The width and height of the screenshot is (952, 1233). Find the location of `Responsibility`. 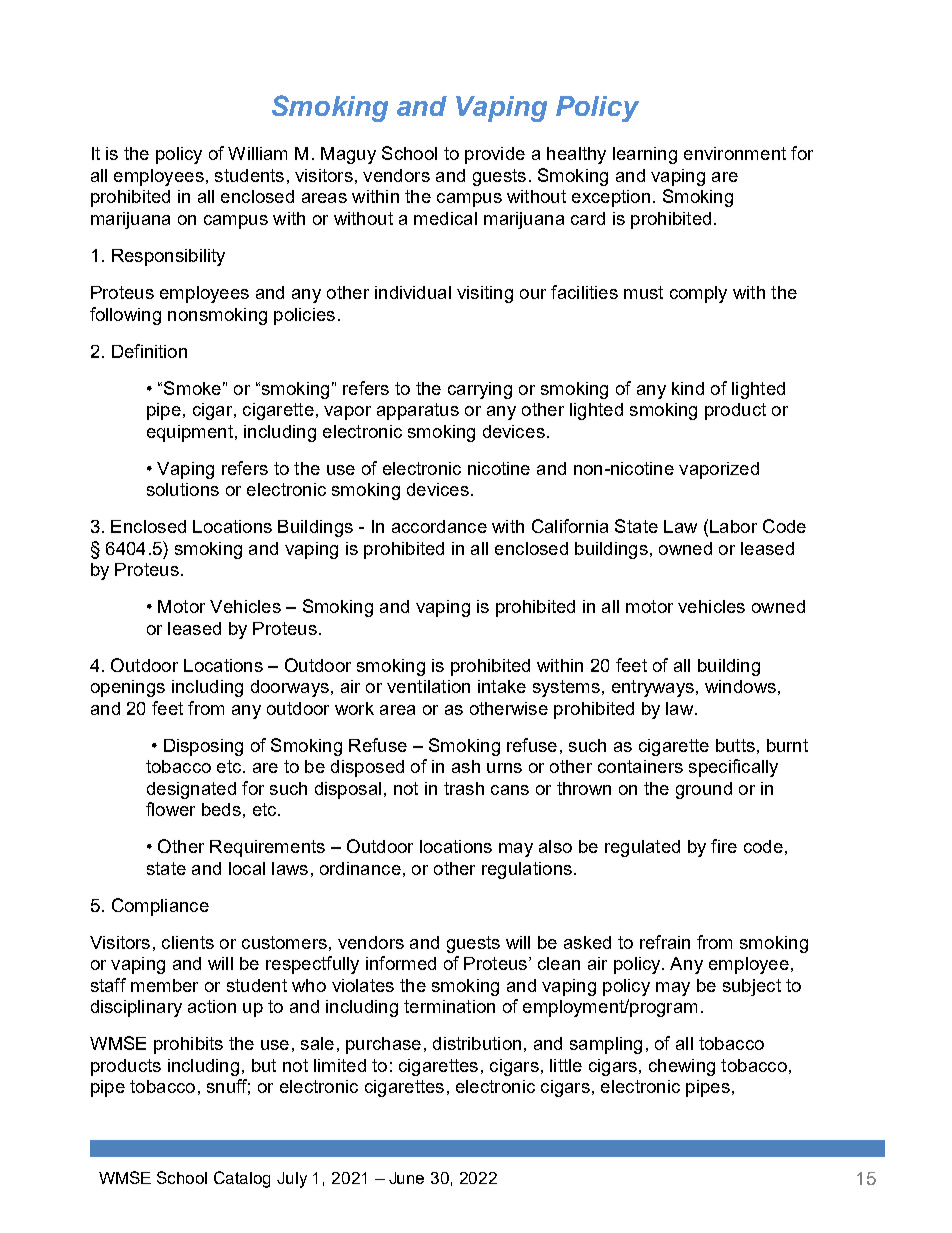

Responsibility is located at coordinates (168, 257).
